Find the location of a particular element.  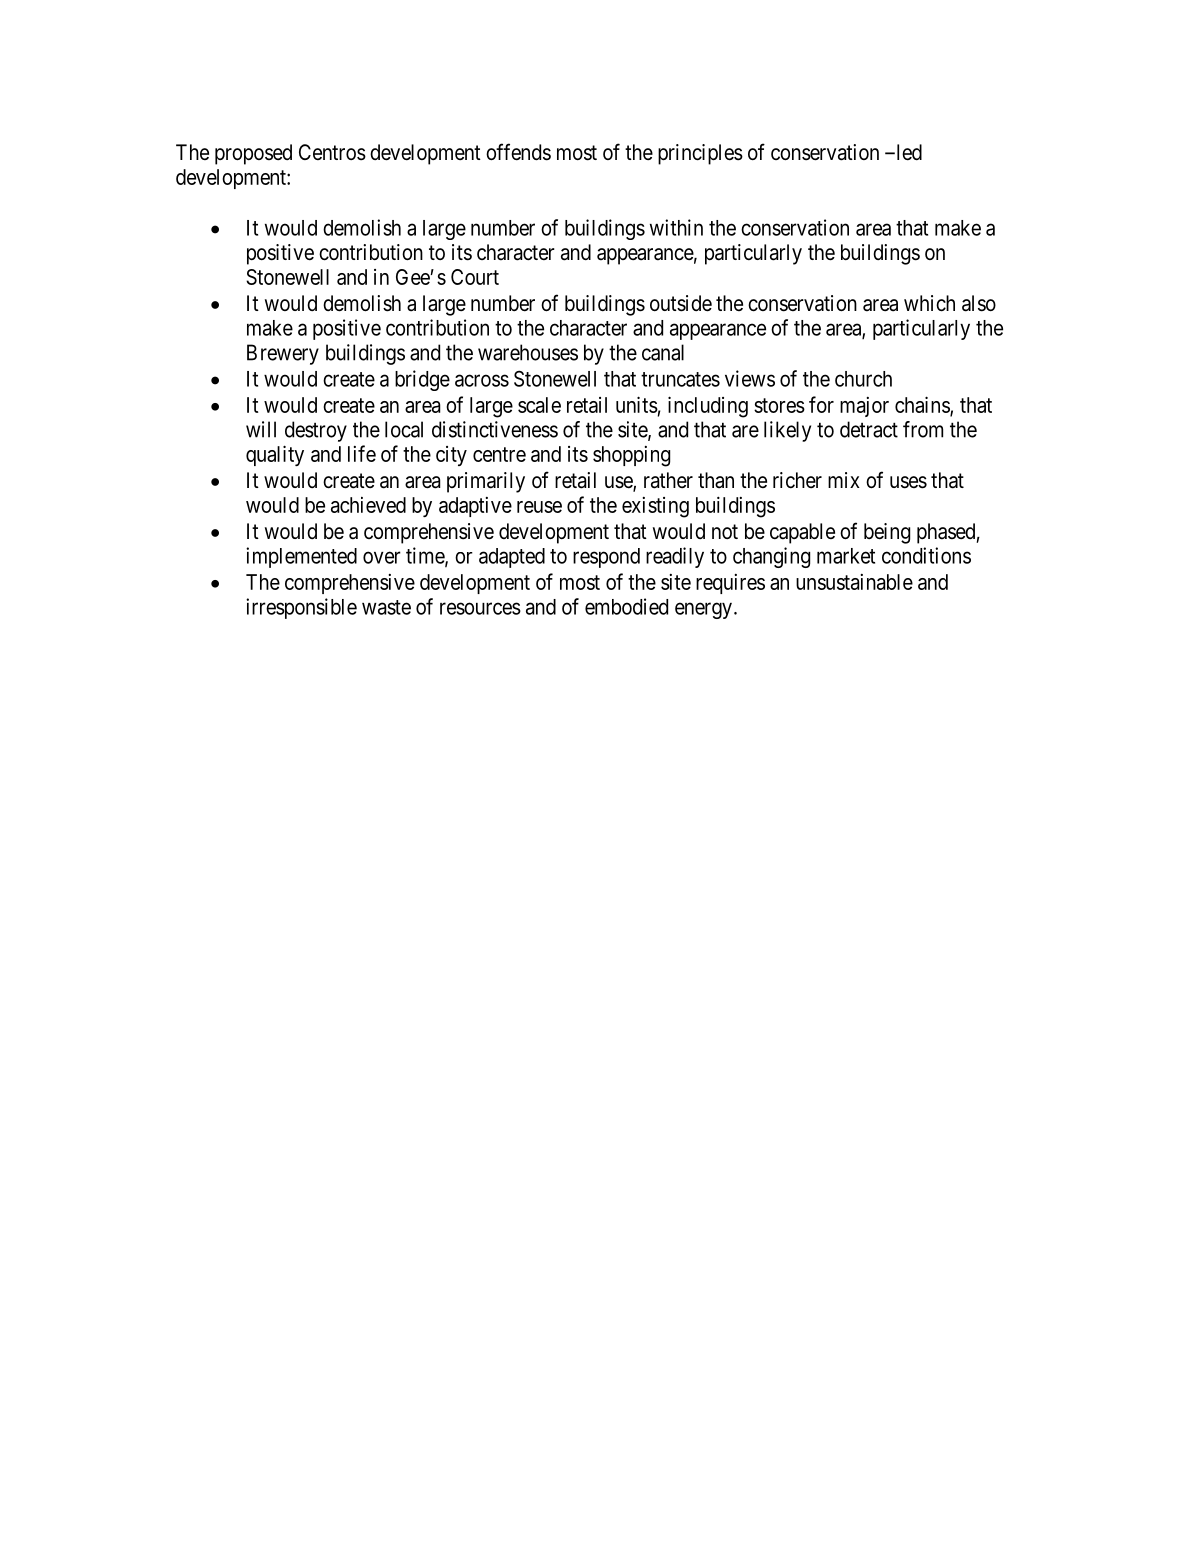

embodied is located at coordinates (626, 606).
